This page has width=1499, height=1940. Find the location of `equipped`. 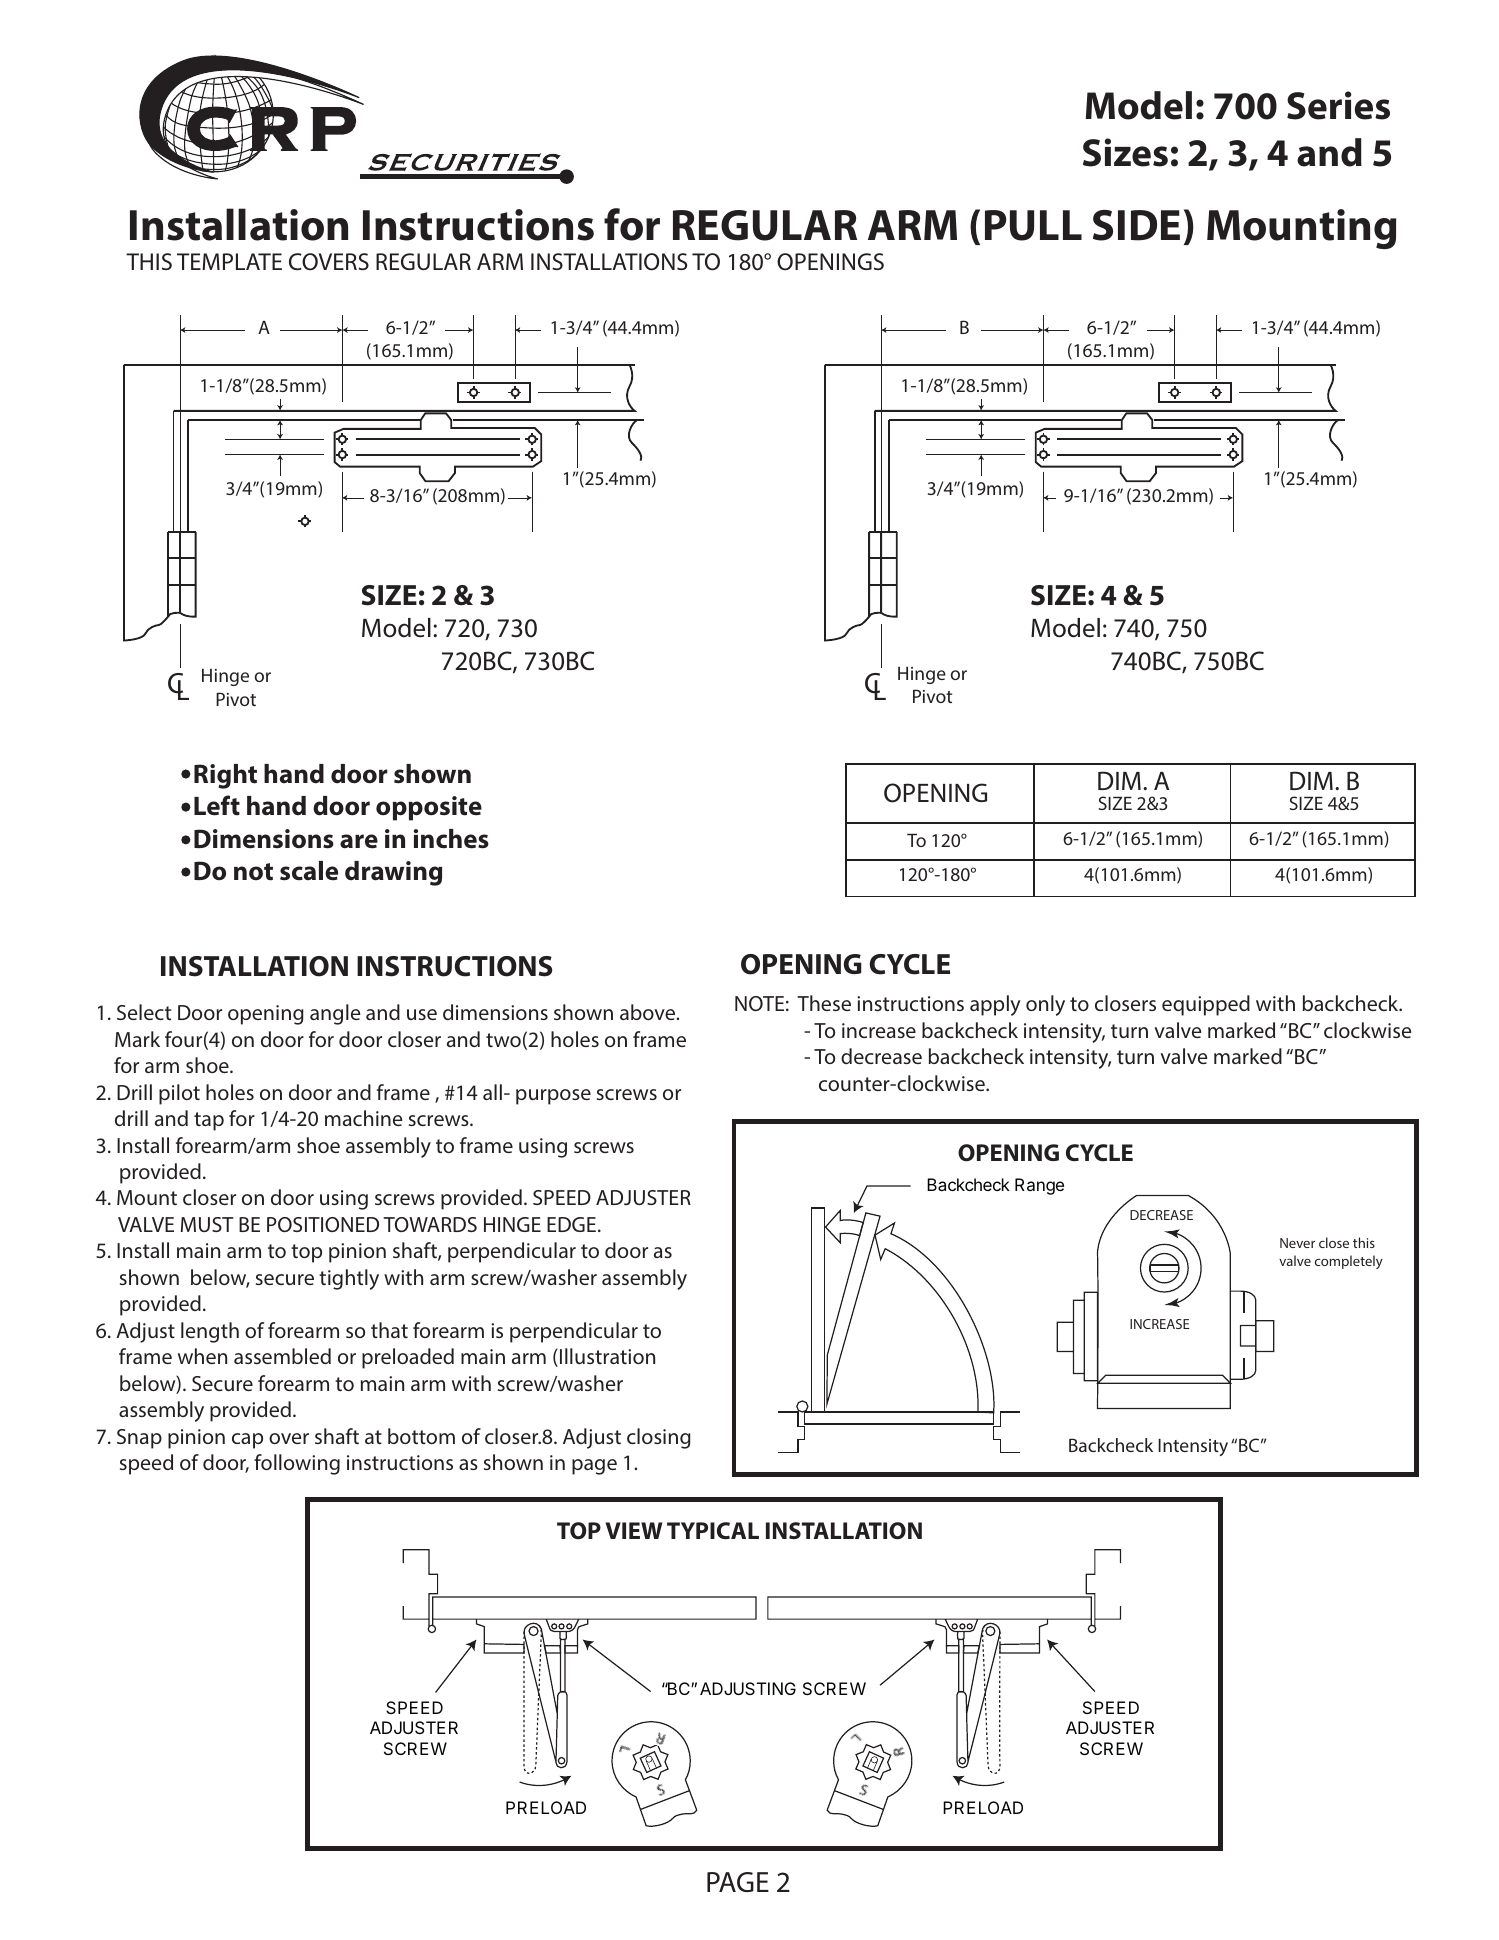

equipped is located at coordinates (1206, 1005).
